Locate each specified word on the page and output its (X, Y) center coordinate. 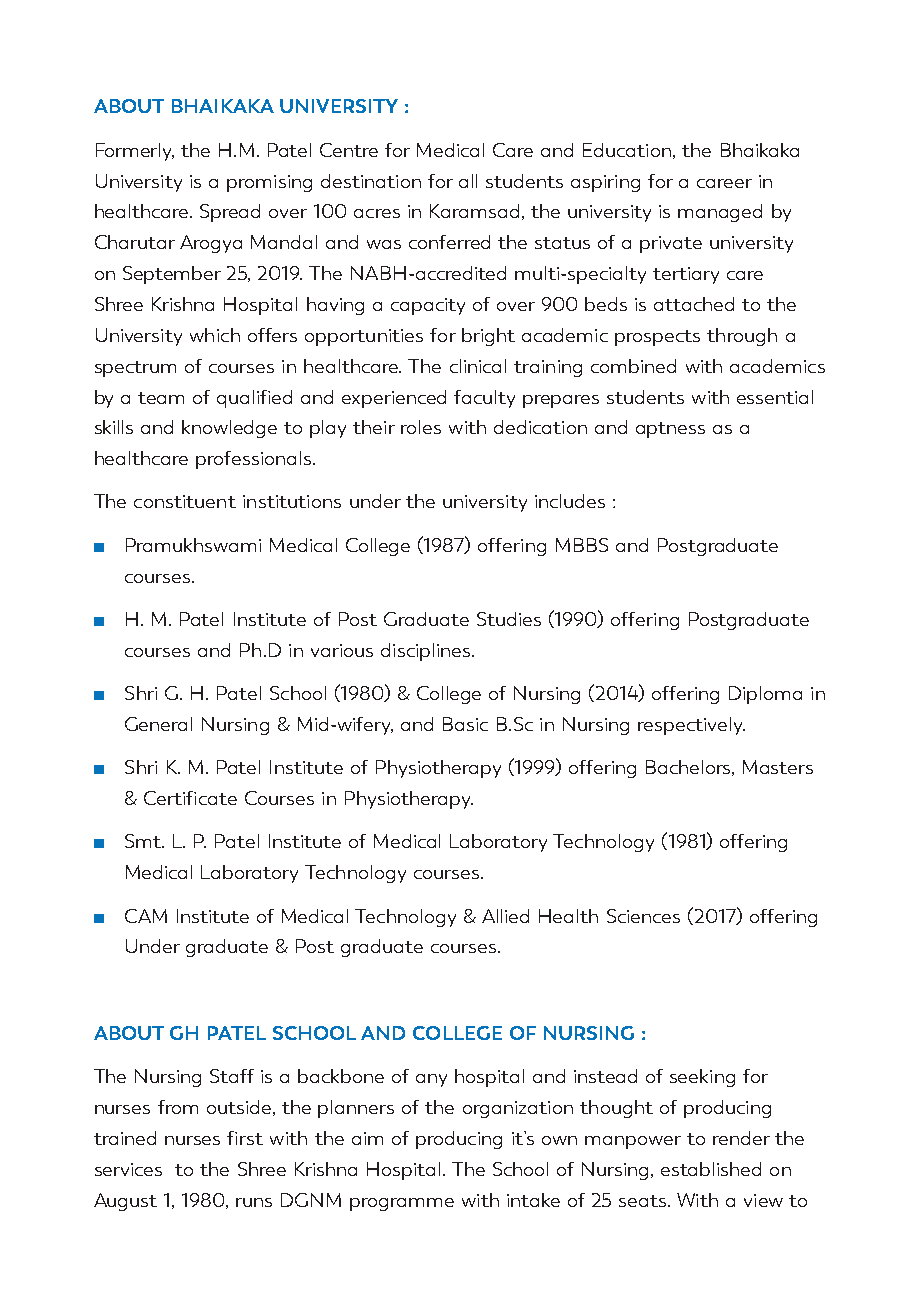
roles (421, 427)
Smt (144, 841)
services (128, 1169)
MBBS (582, 545)
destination (371, 181)
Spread (230, 213)
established (711, 1169)
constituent (185, 501)
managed (720, 213)
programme (402, 1204)
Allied (505, 916)
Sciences (643, 916)
